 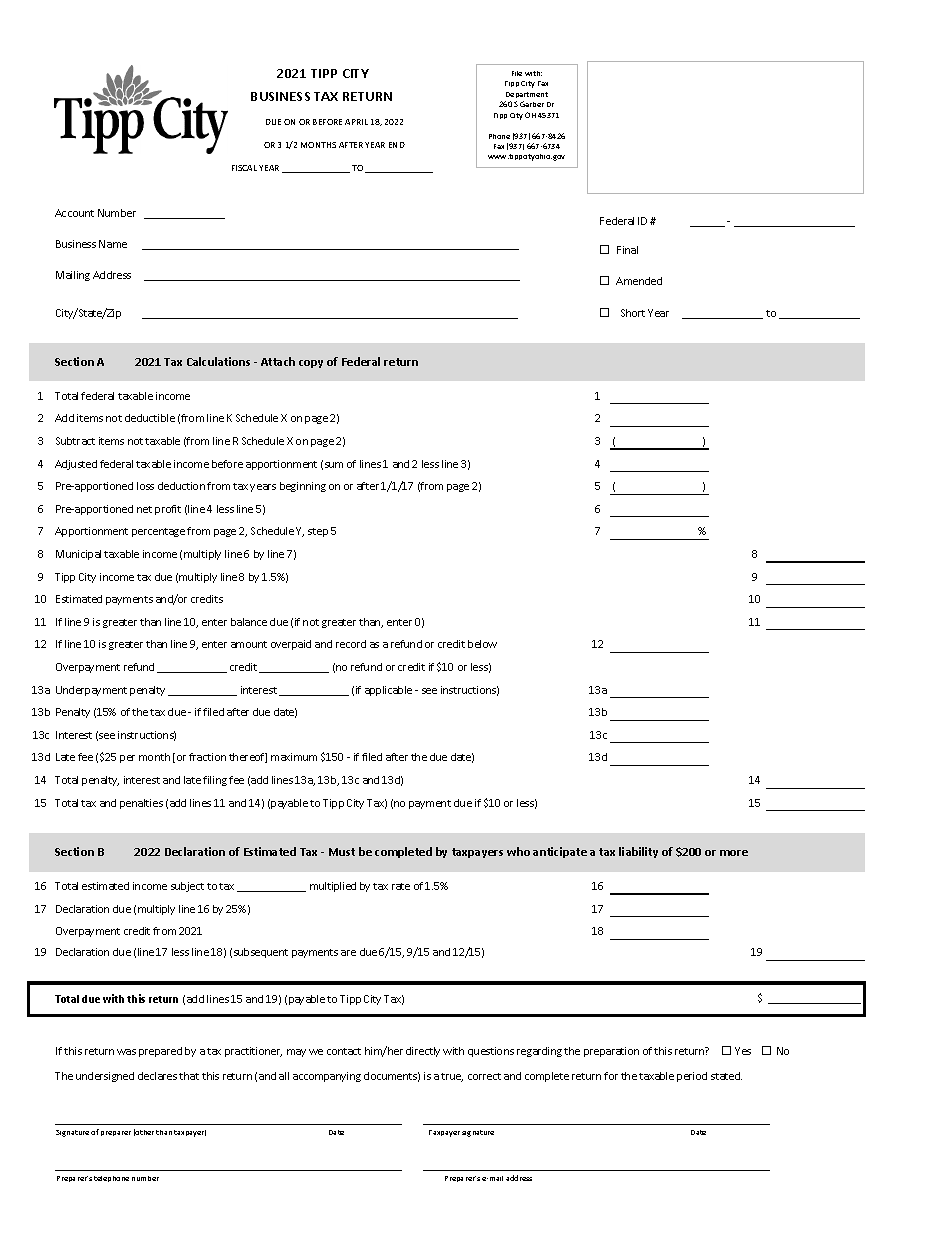 I want to click on record, so click(x=351, y=644).
